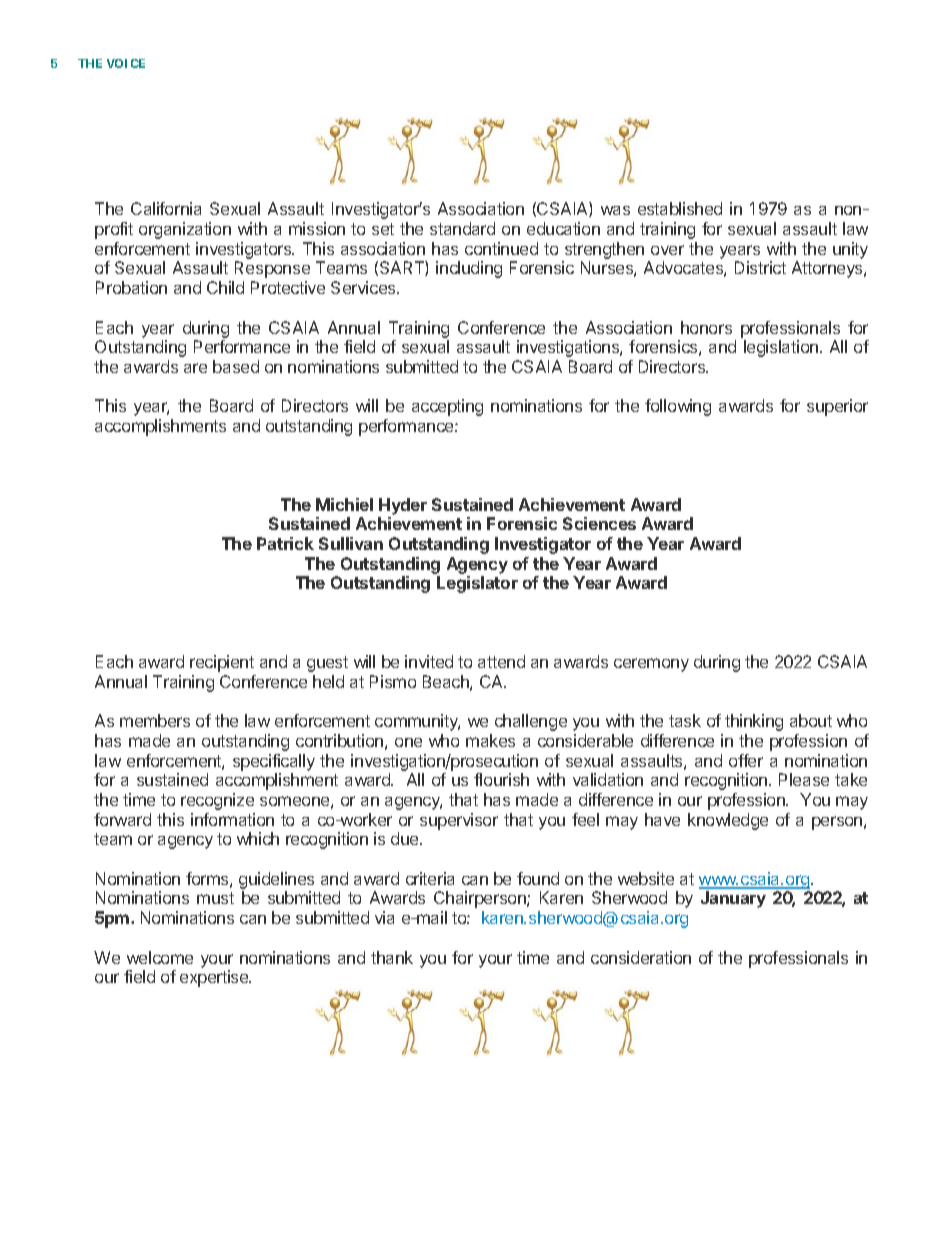  What do you see at coordinates (392, 957) in the screenshot?
I see `thank` at bounding box center [392, 957].
